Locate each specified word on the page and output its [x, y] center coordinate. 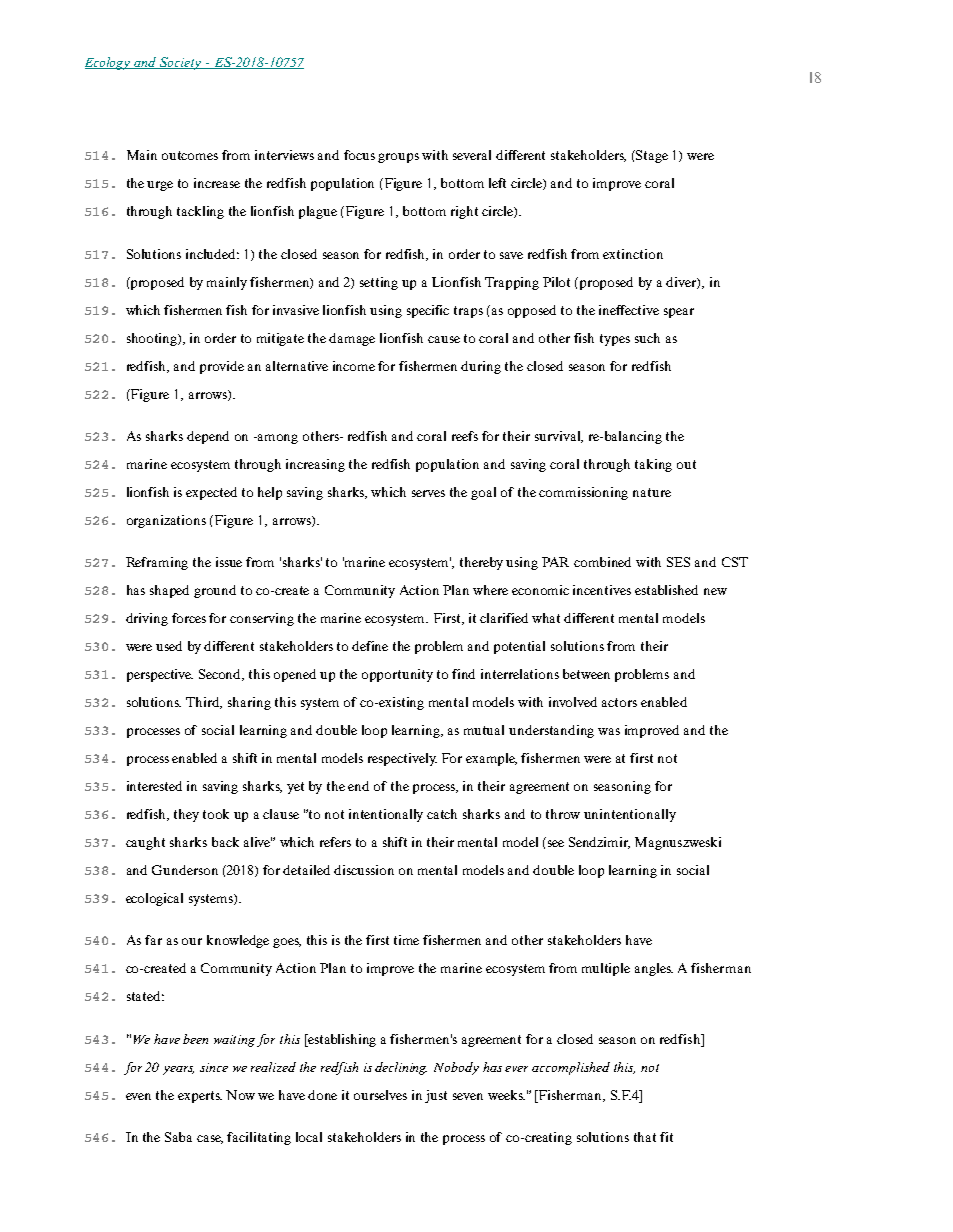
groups [398, 158]
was [609, 731]
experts [200, 1097]
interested [154, 786]
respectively [402, 759]
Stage [652, 156]
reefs [465, 436]
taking [653, 465]
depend [208, 437]
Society [181, 63]
